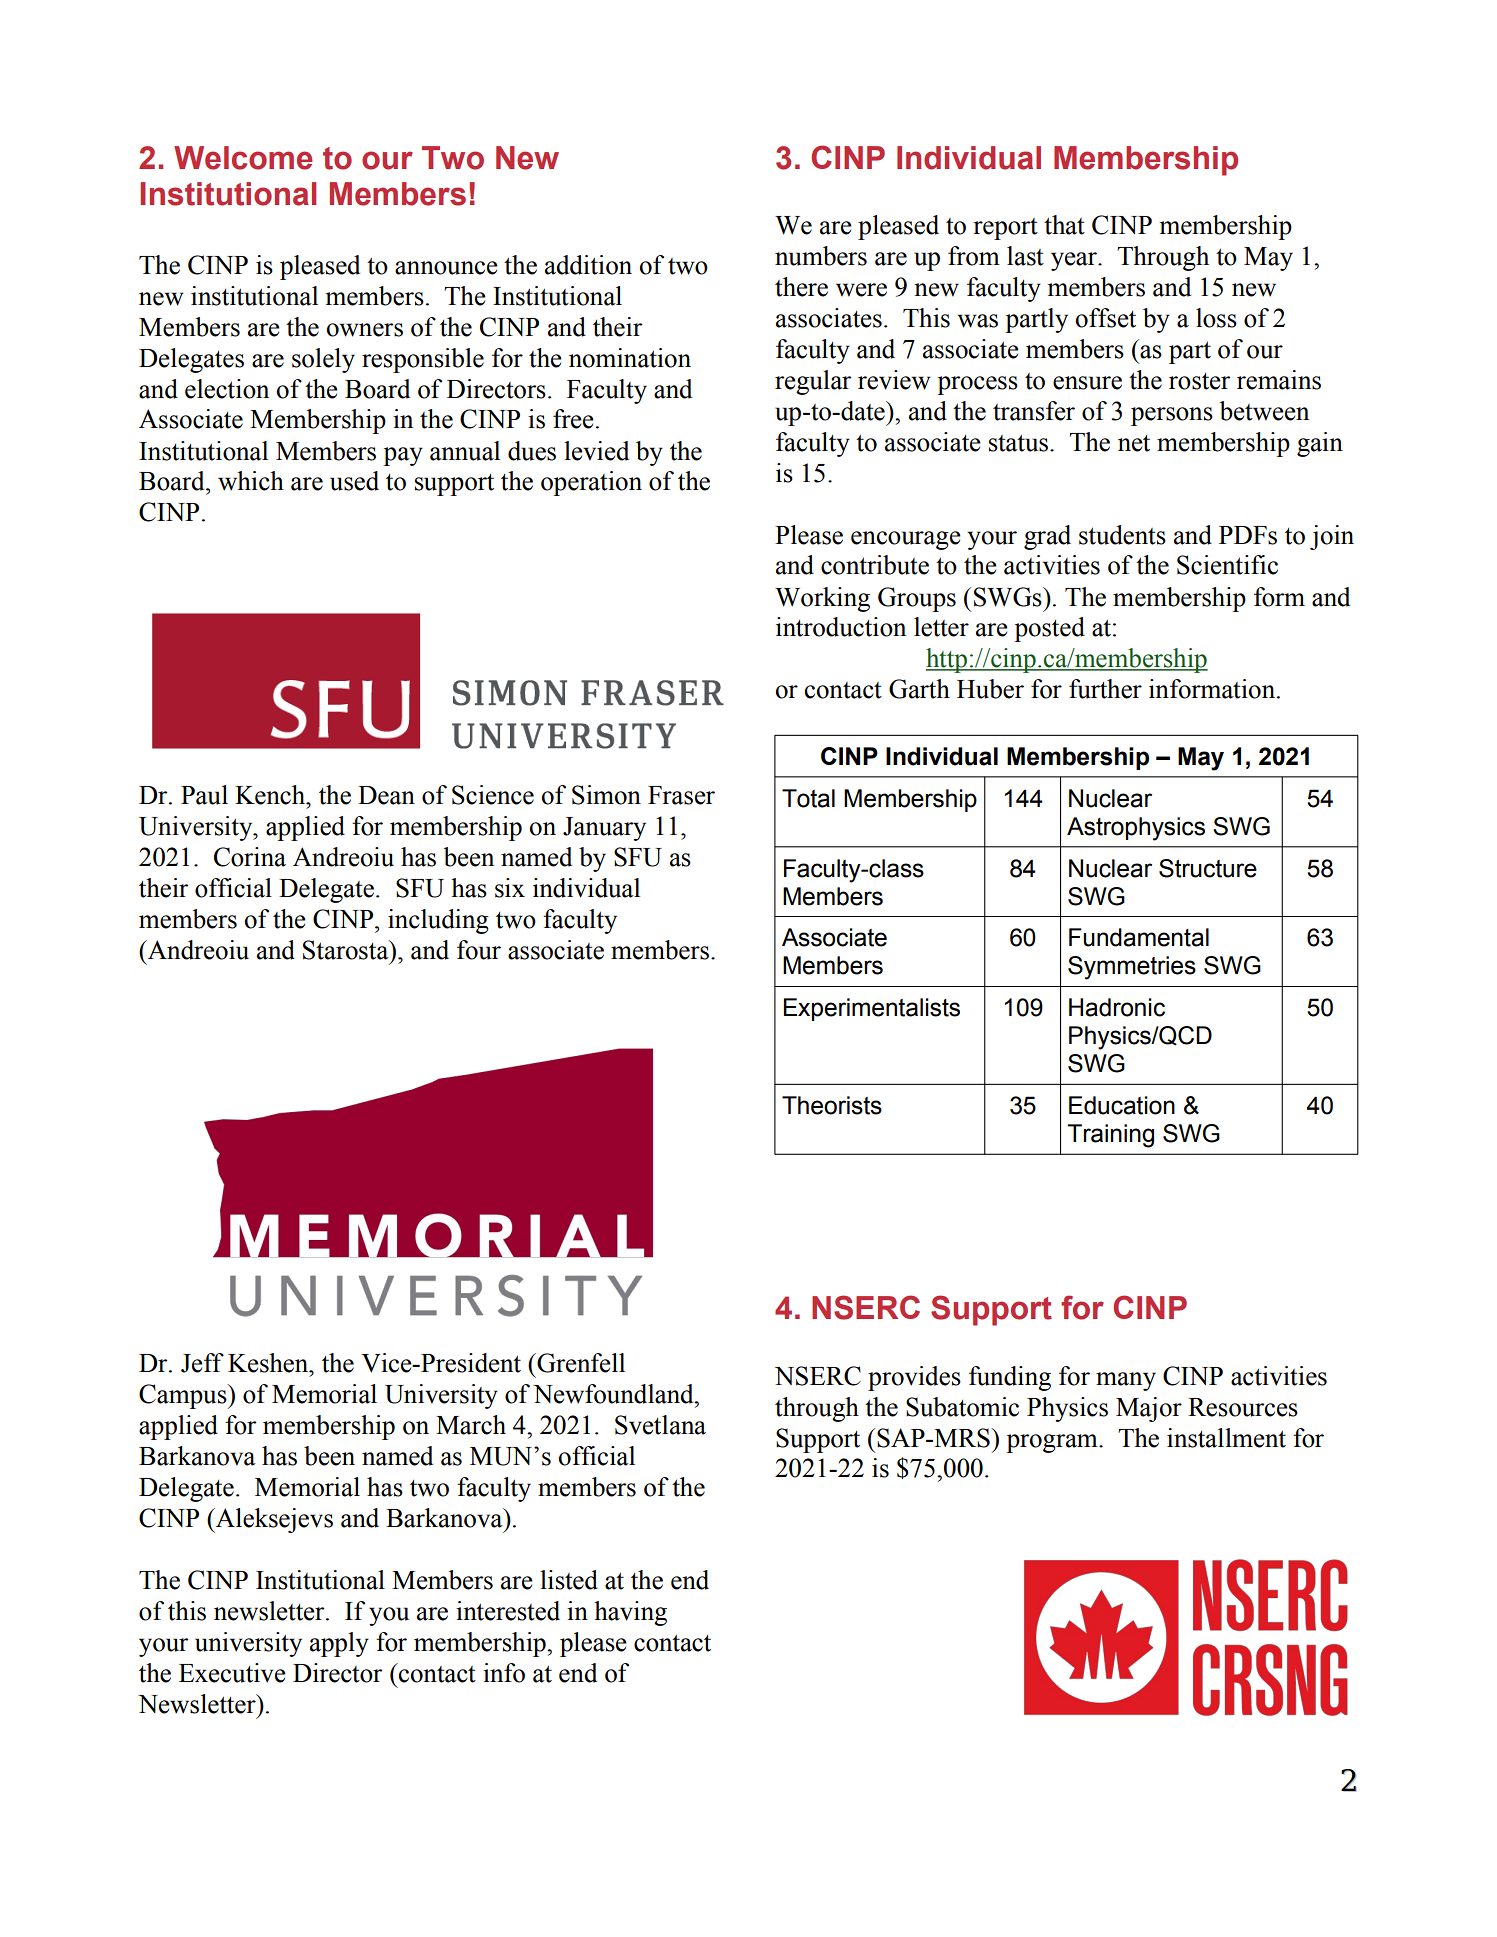 The width and height of the screenshot is (1497, 1937). Describe the element at coordinates (660, 1425) in the screenshot. I see `Svetlana` at that location.
